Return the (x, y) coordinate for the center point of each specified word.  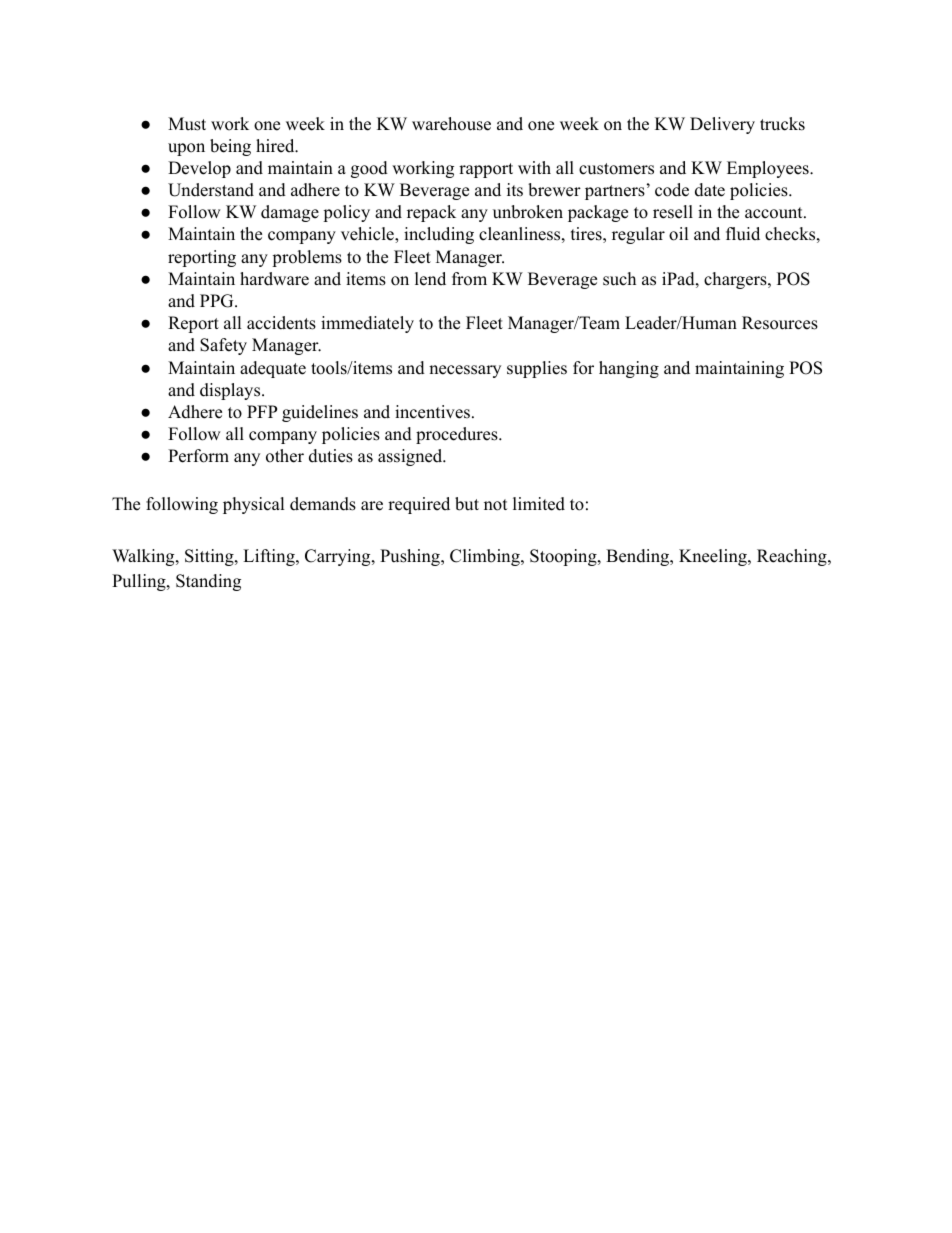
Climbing (486, 557)
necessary (465, 371)
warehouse (451, 124)
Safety (223, 346)
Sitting (210, 557)
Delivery (722, 125)
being (230, 147)
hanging (629, 369)
